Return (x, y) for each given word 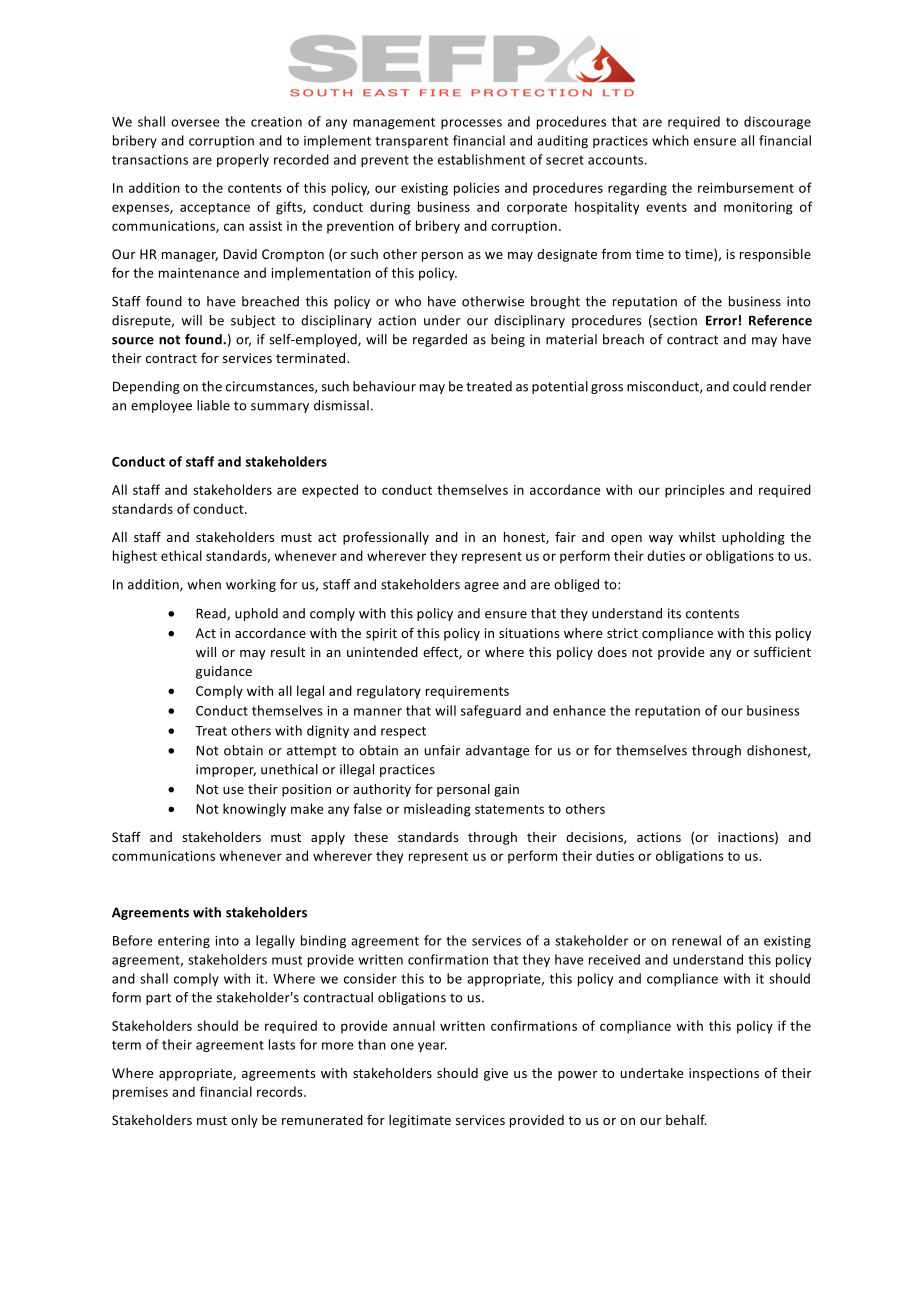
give (496, 1074)
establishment (481, 159)
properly (243, 160)
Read (212, 614)
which (670, 140)
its (674, 613)
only (244, 1121)
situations (529, 633)
